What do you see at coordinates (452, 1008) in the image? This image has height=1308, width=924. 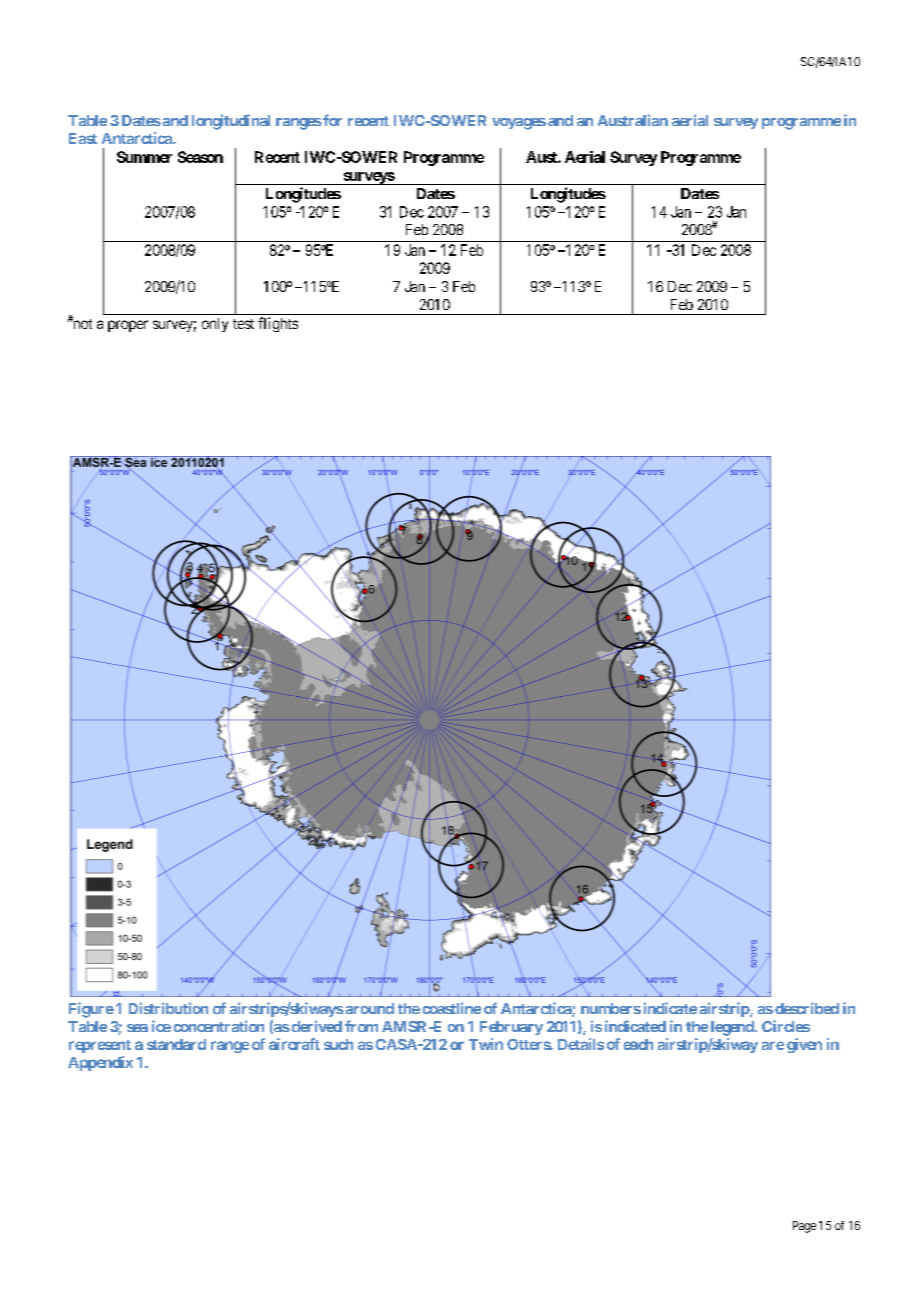 I see `coastline` at bounding box center [452, 1008].
